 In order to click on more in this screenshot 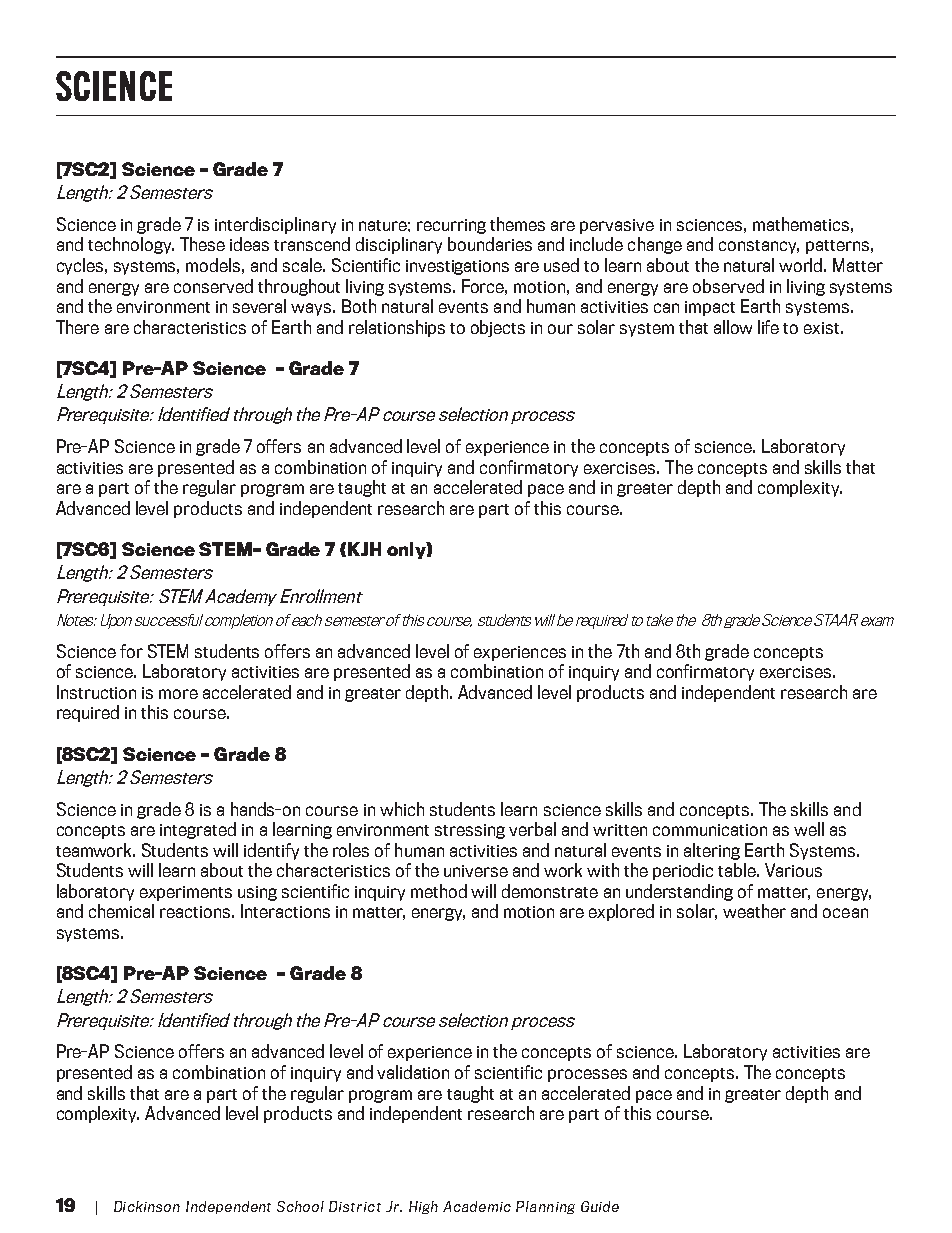, I will do `click(178, 694)`.
